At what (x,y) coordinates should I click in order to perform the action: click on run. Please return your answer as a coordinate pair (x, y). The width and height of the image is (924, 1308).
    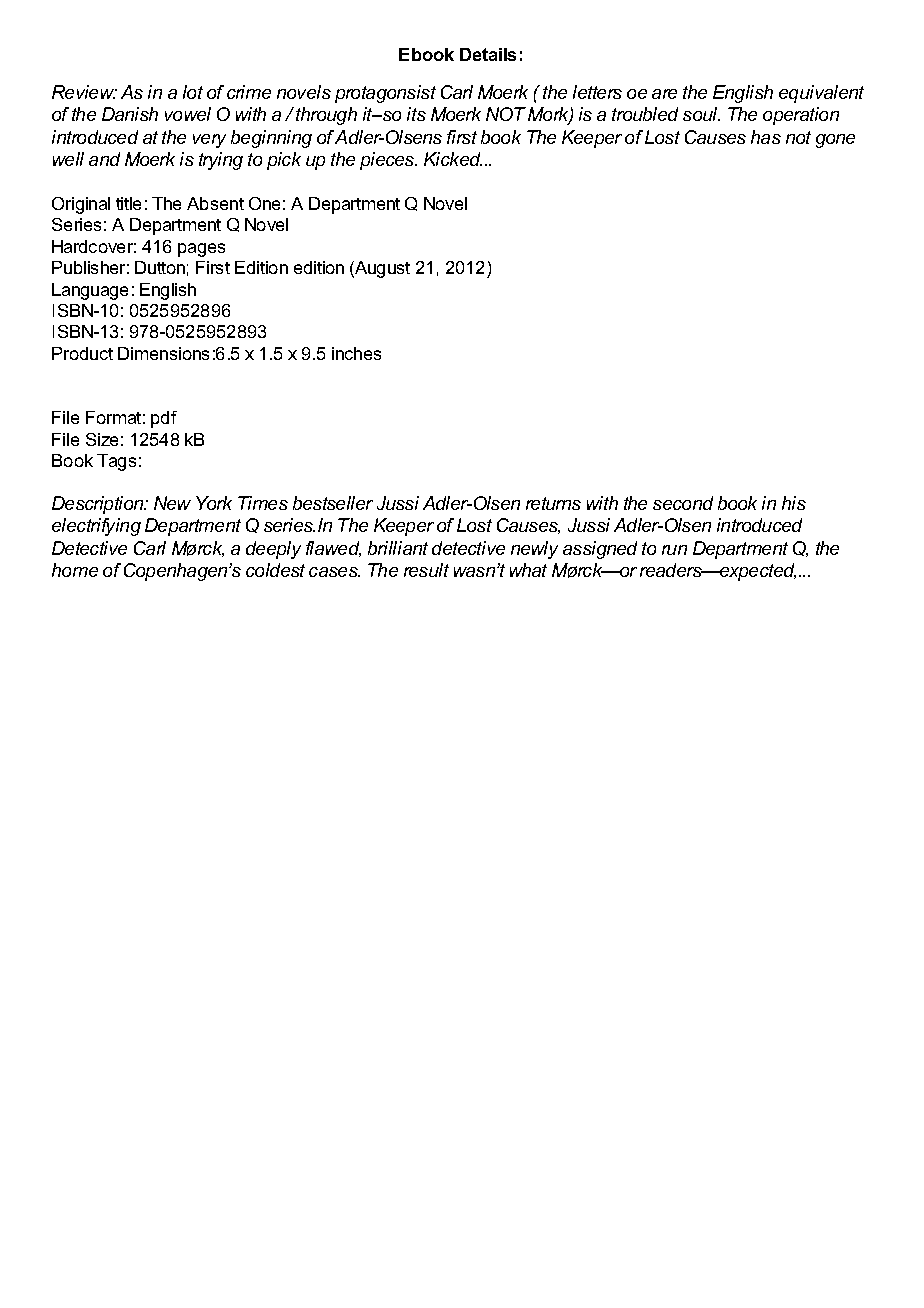
    Looking at the image, I should click on (674, 550).
